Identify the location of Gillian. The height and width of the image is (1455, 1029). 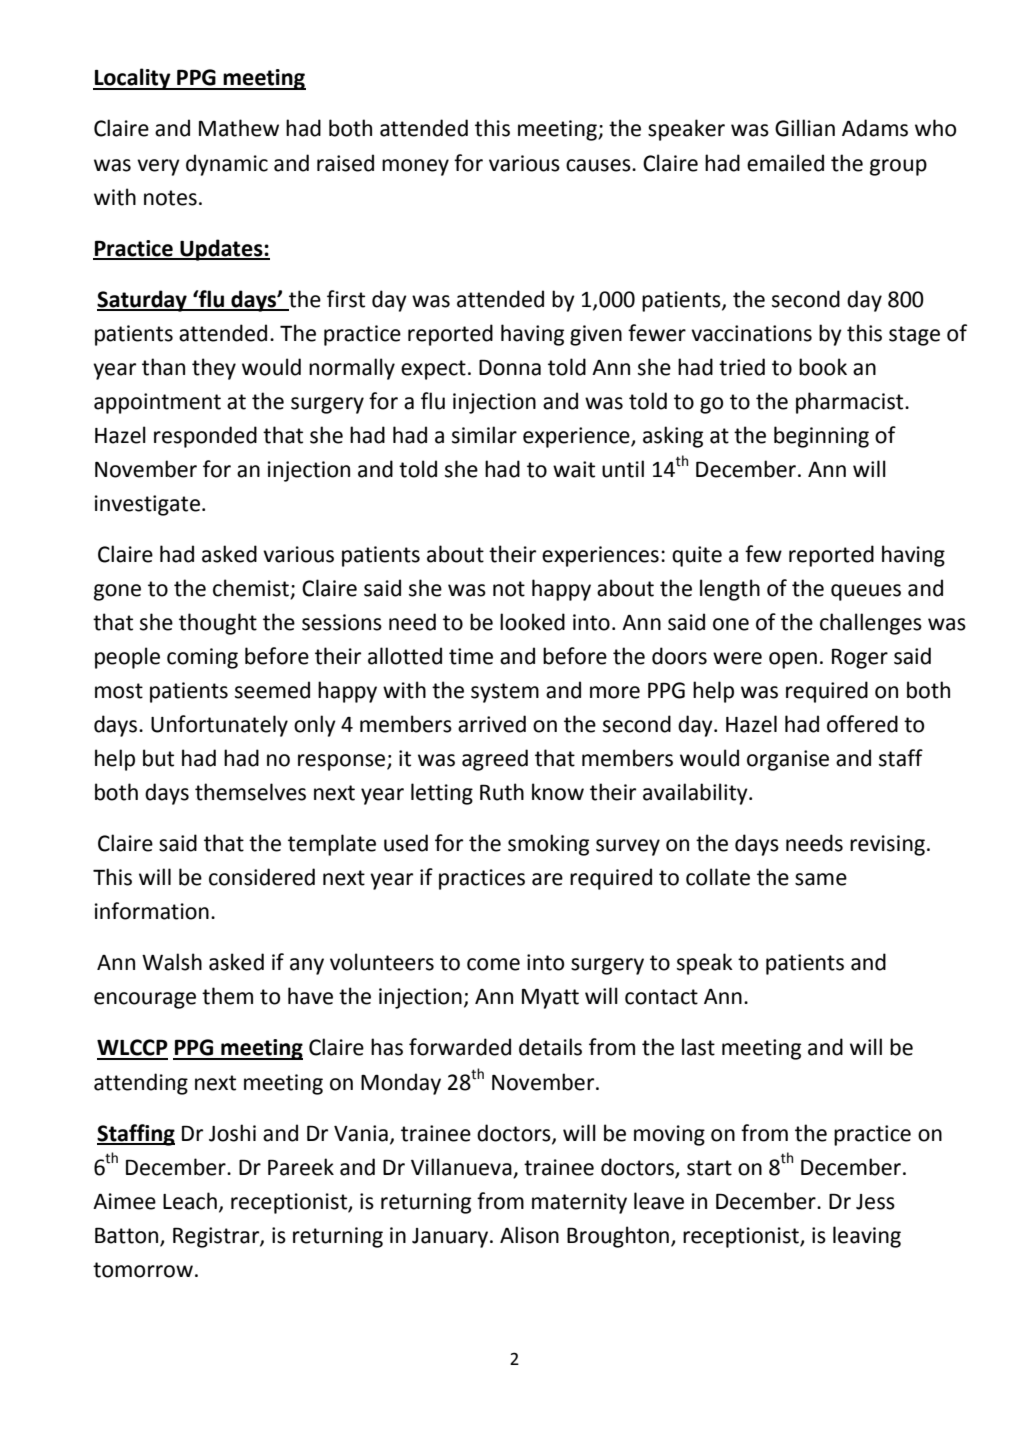
(805, 128).
